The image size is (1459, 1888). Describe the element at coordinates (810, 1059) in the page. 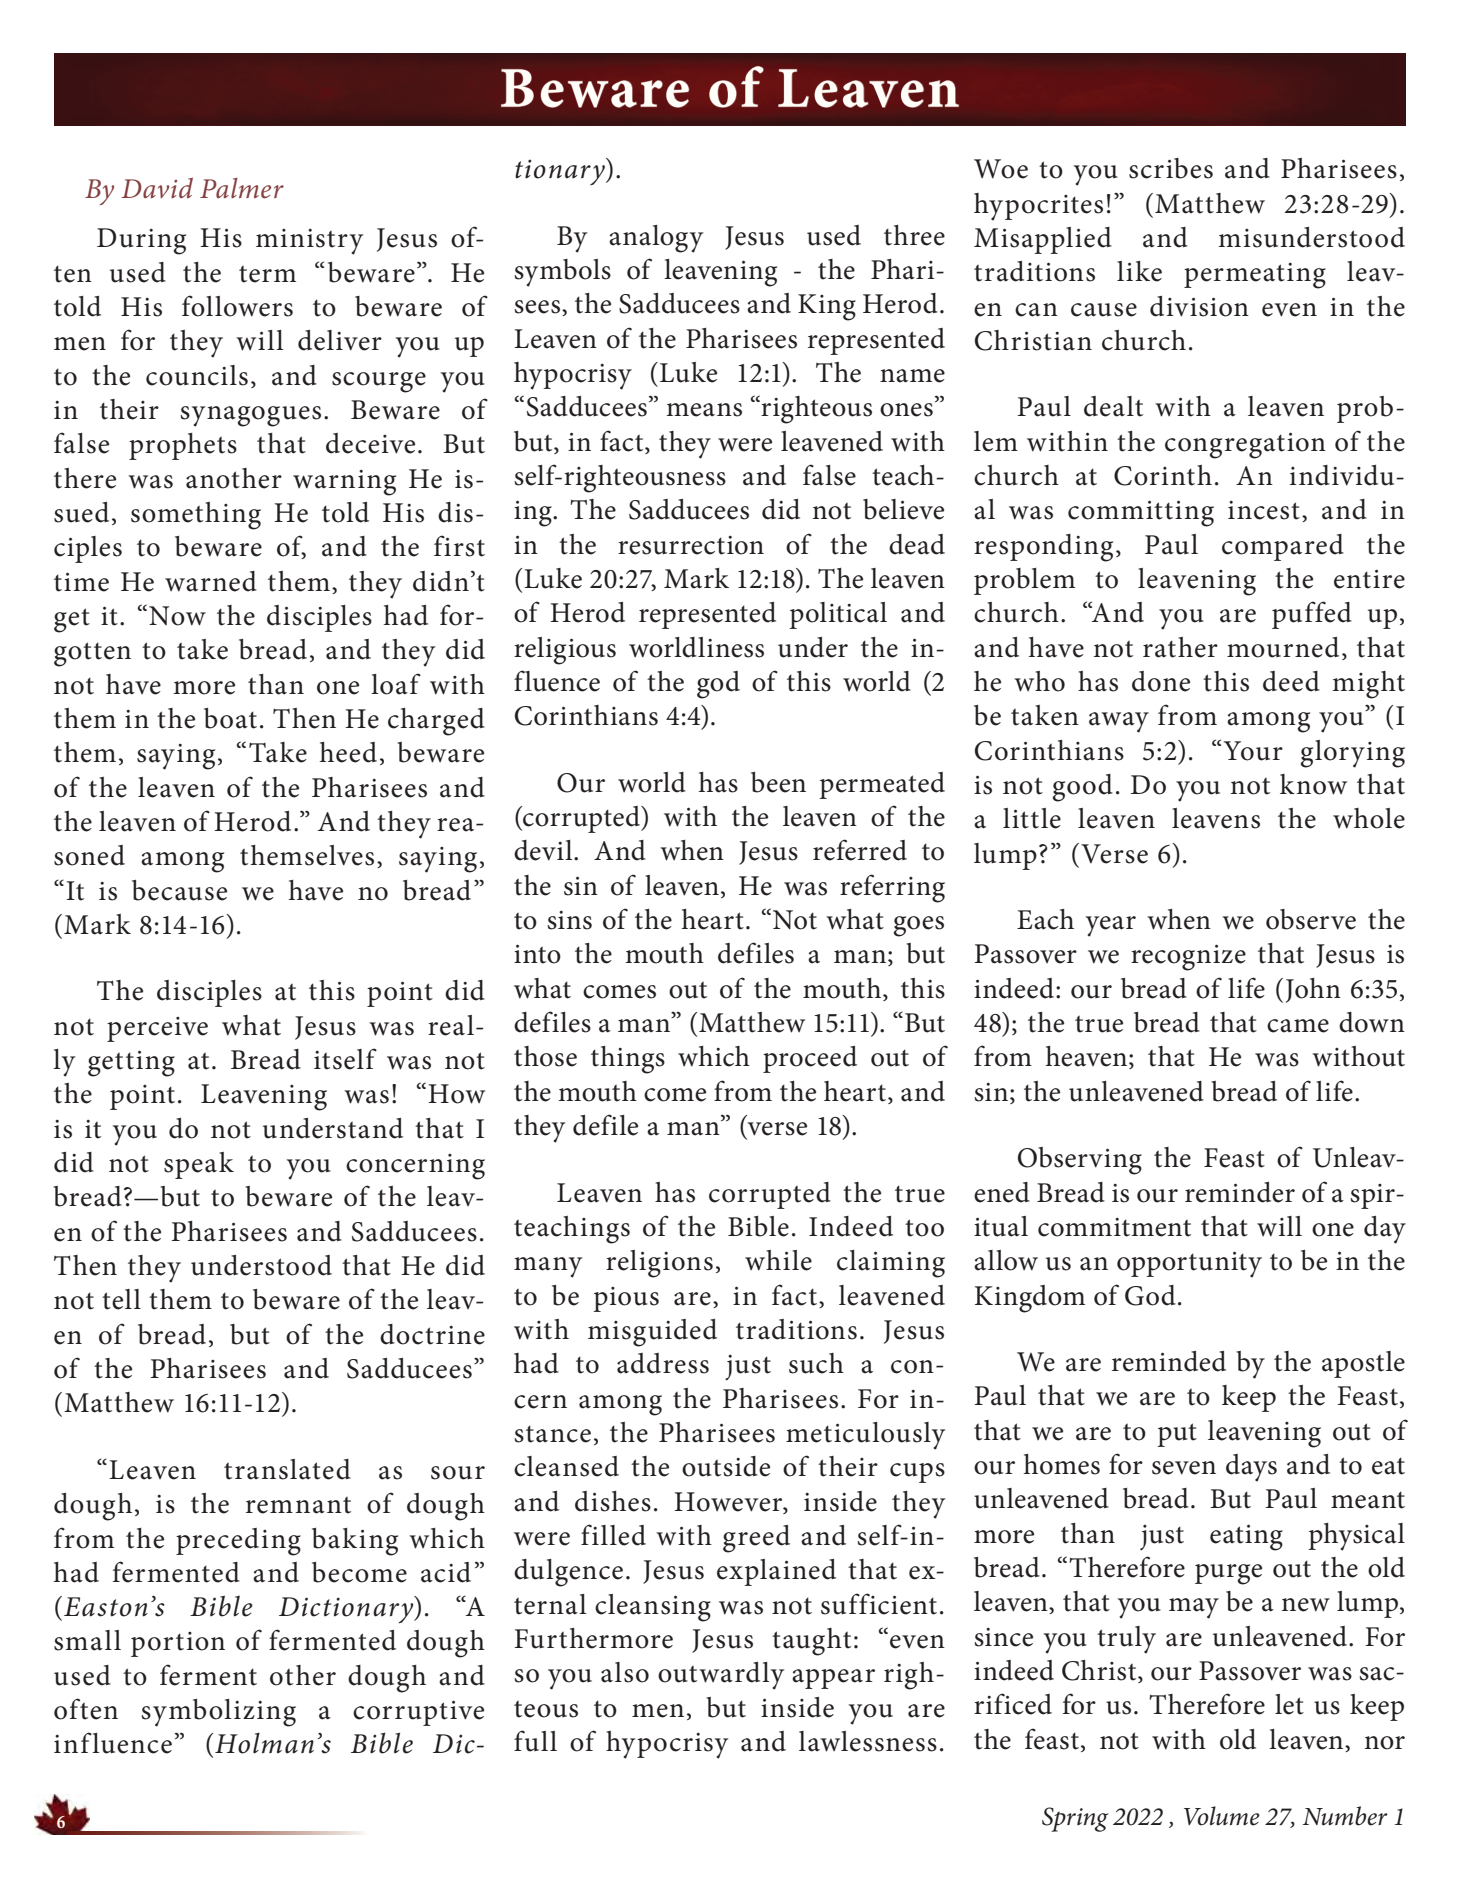

I see `proceed` at that location.
